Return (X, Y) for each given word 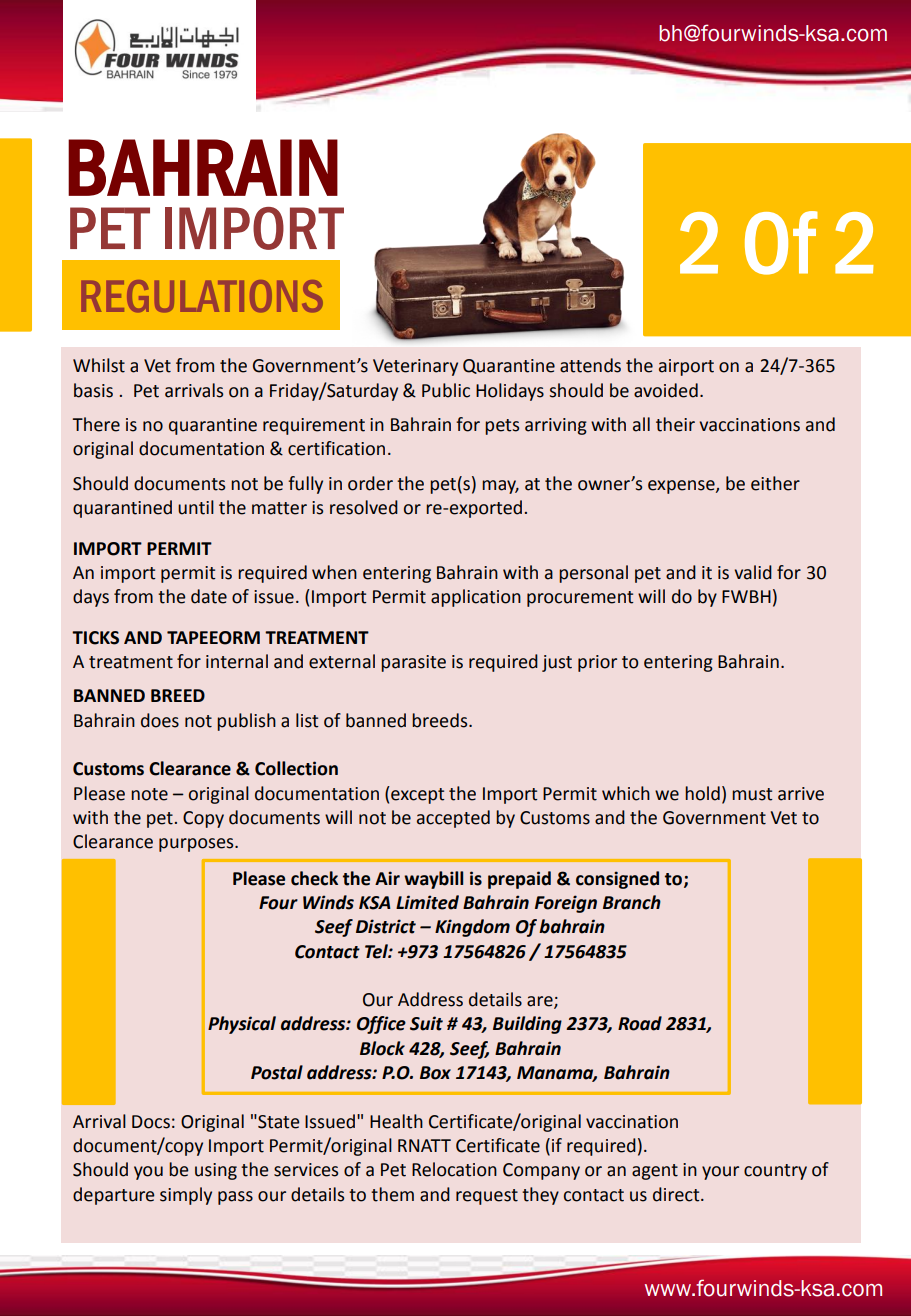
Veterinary (415, 367)
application (476, 598)
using (216, 1171)
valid (753, 572)
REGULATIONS (202, 296)
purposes (197, 845)
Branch (632, 902)
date (209, 596)
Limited (427, 902)
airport (686, 367)
